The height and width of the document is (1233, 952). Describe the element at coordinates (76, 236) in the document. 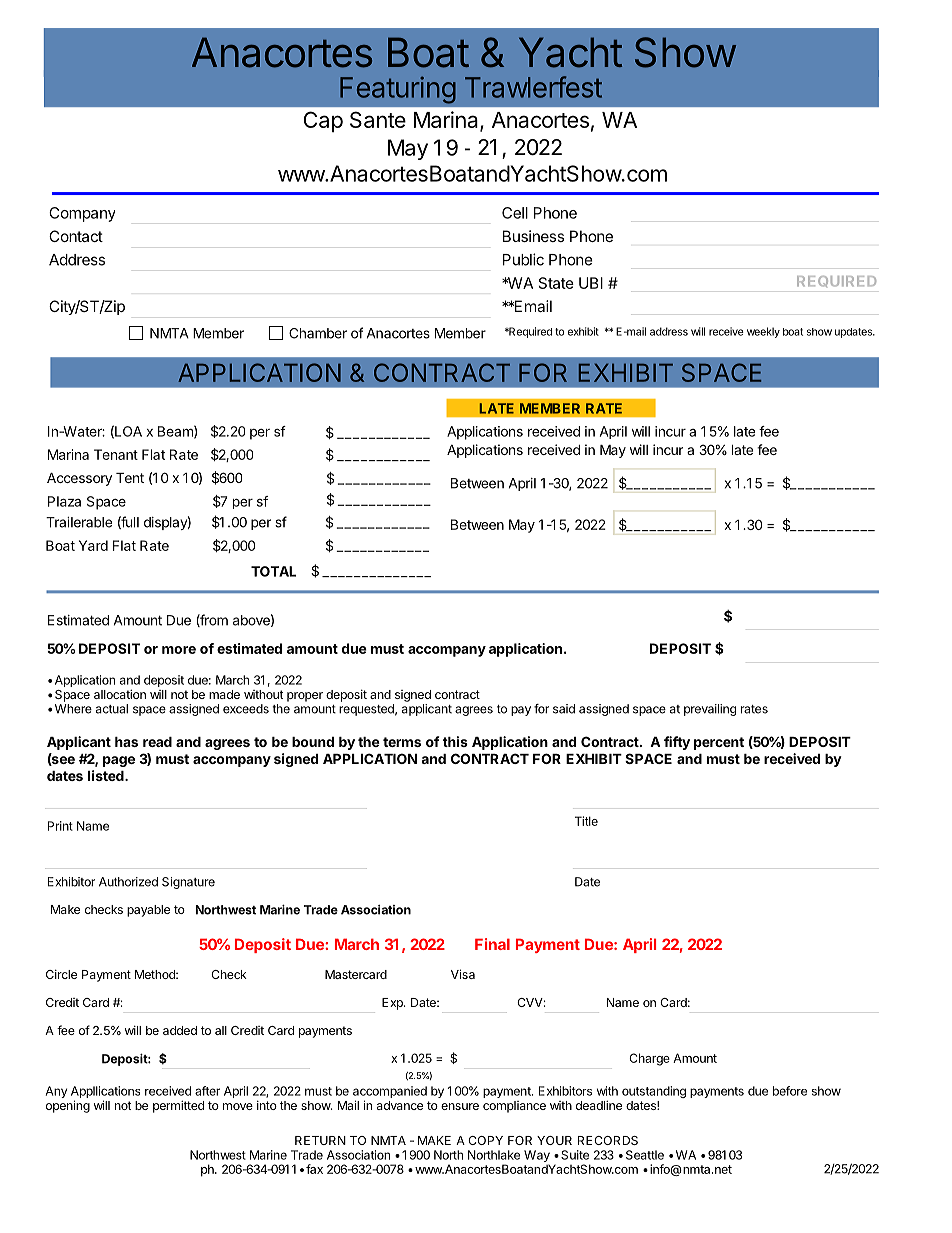

I see `Contact` at that location.
